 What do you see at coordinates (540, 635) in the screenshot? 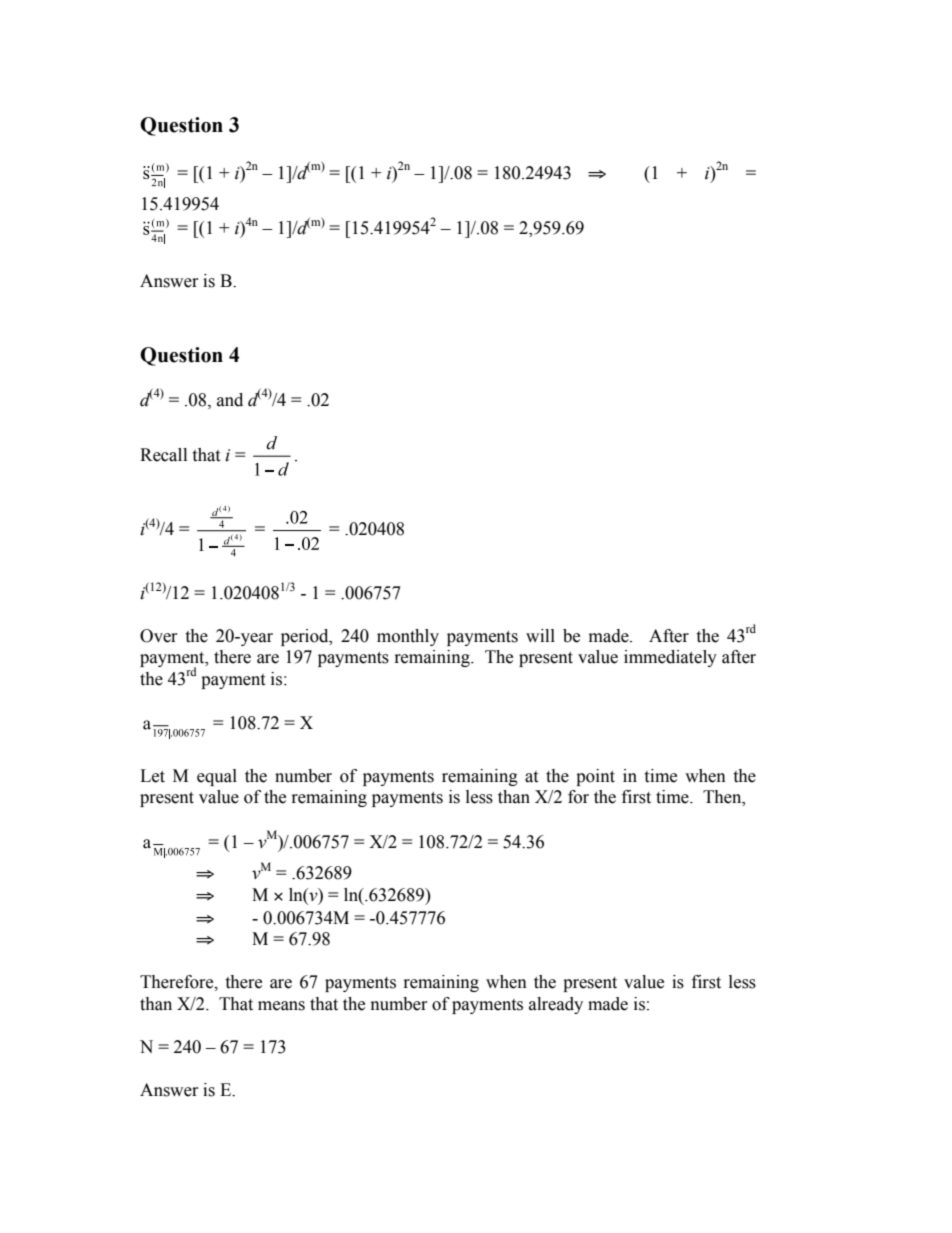
I see `will` at bounding box center [540, 635].
